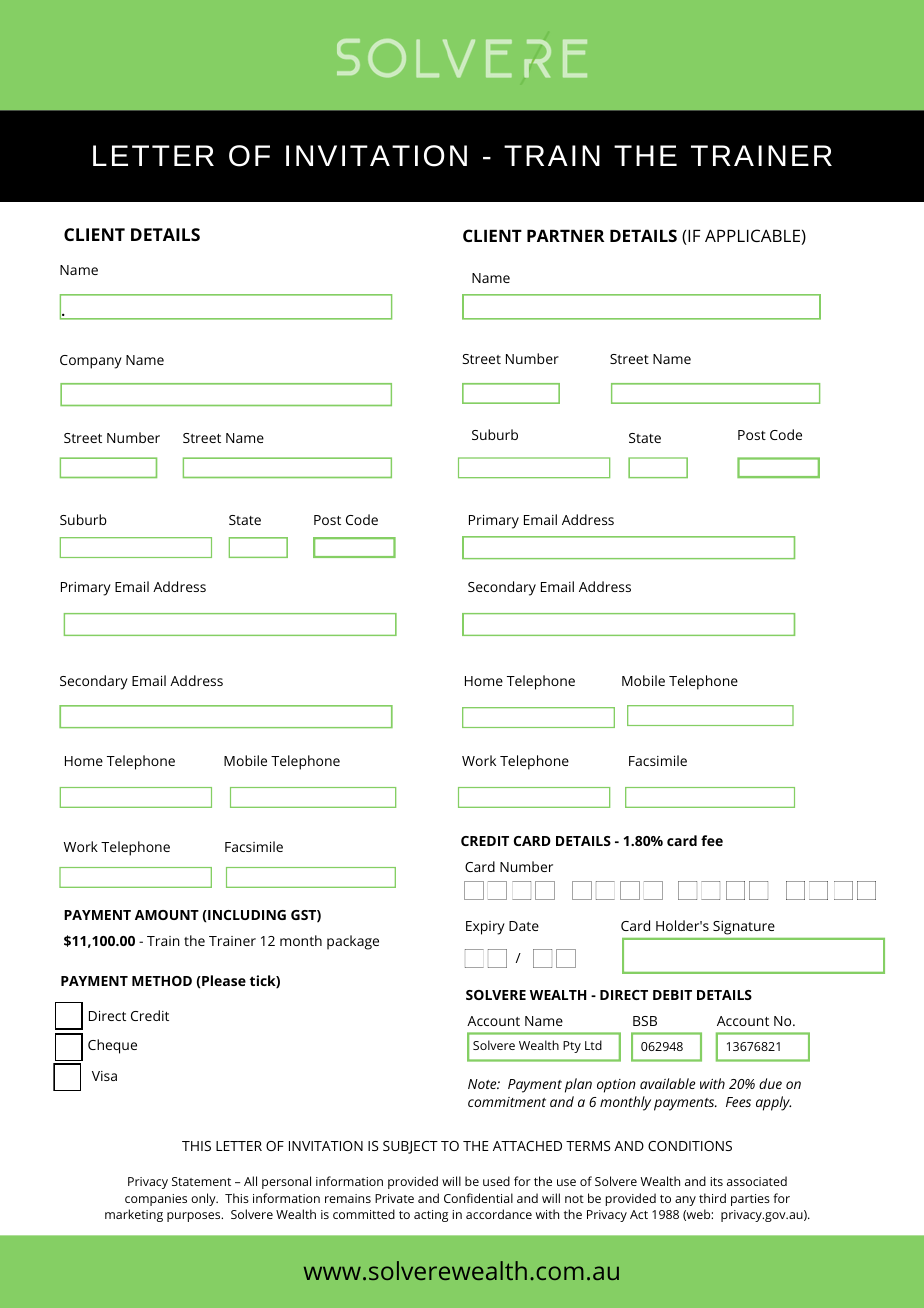  I want to click on APPLICABLE, so click(752, 235).
